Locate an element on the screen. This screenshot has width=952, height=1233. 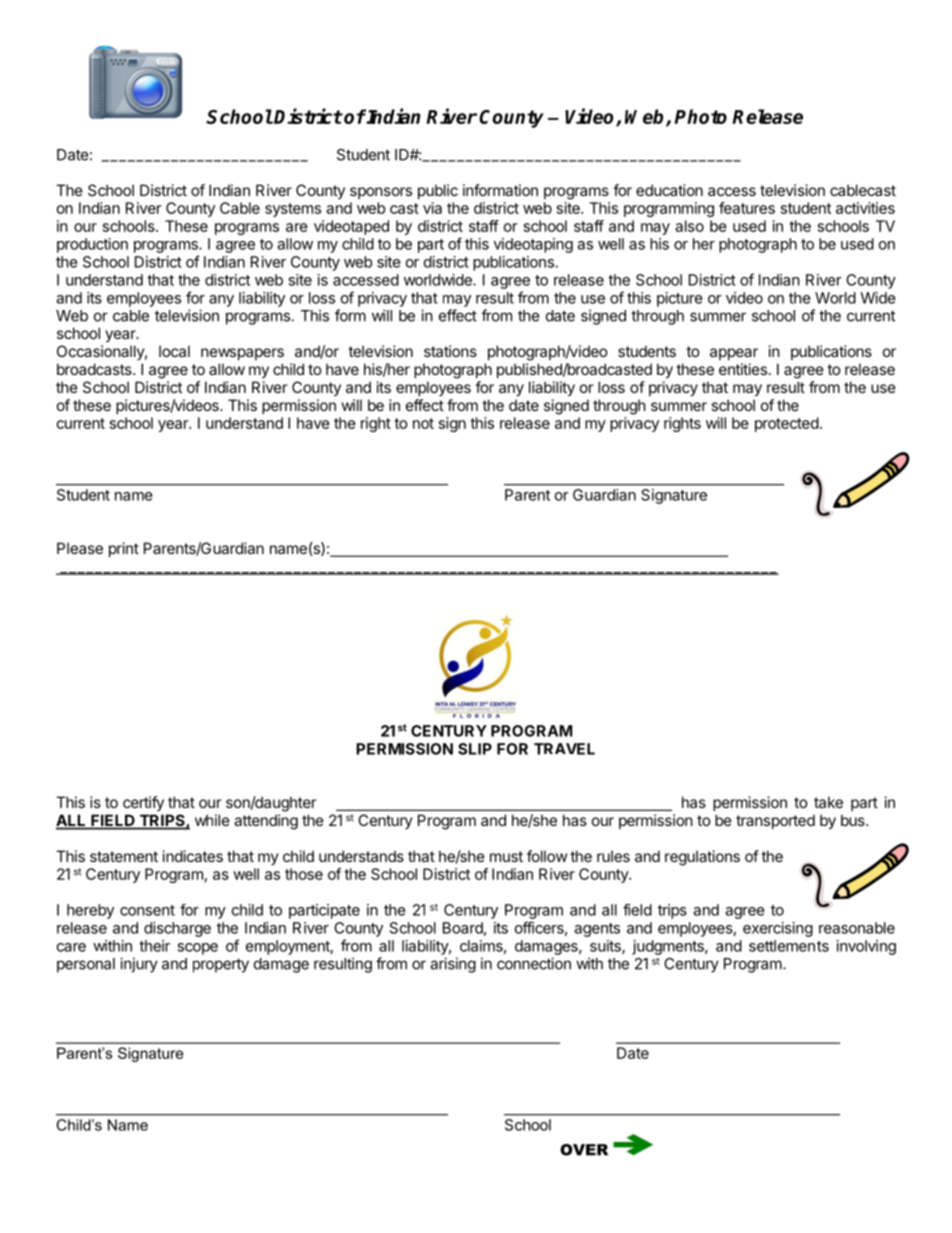
via is located at coordinates (432, 208).
